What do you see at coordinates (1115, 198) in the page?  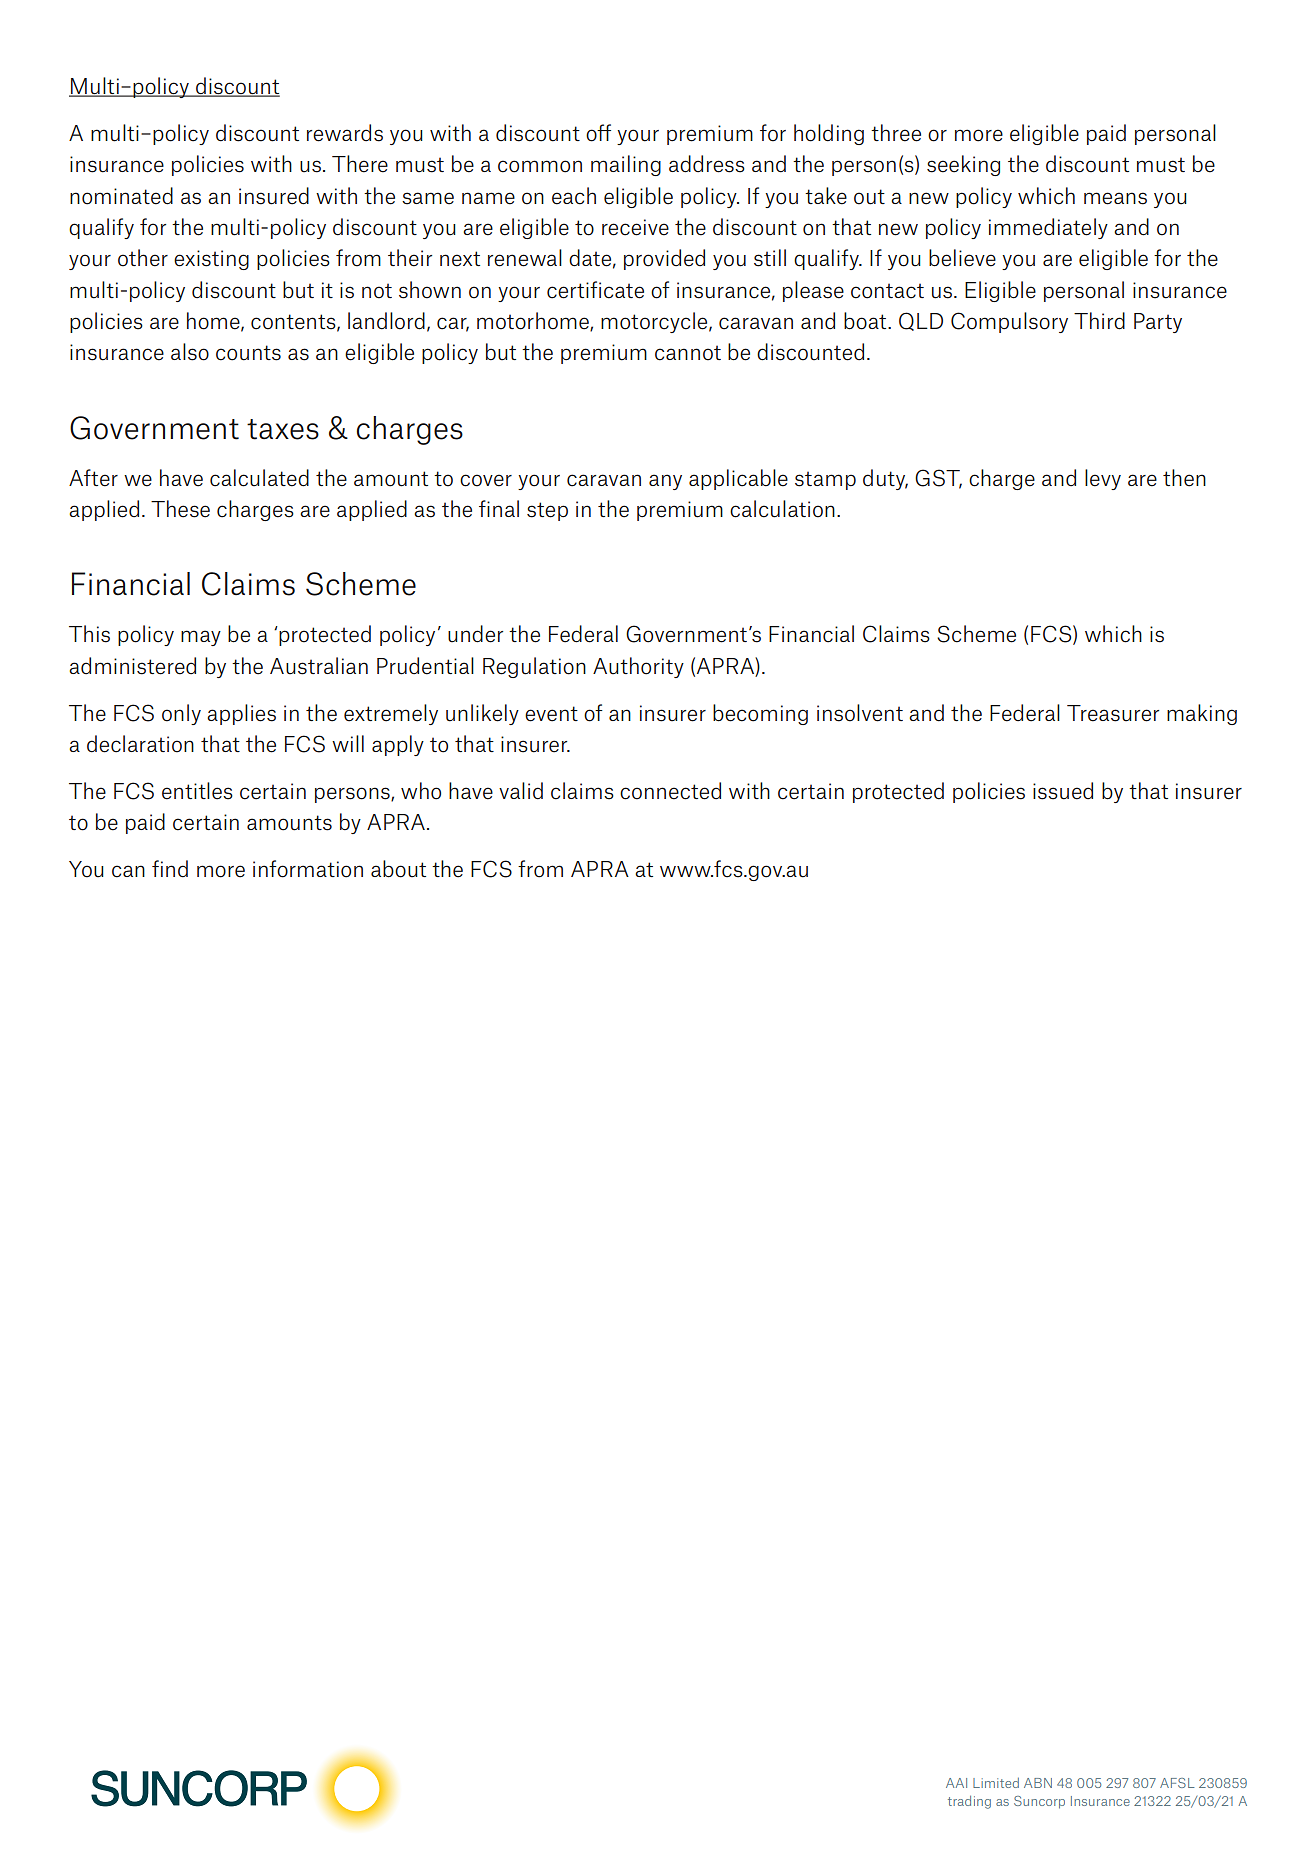 I see `means` at bounding box center [1115, 198].
